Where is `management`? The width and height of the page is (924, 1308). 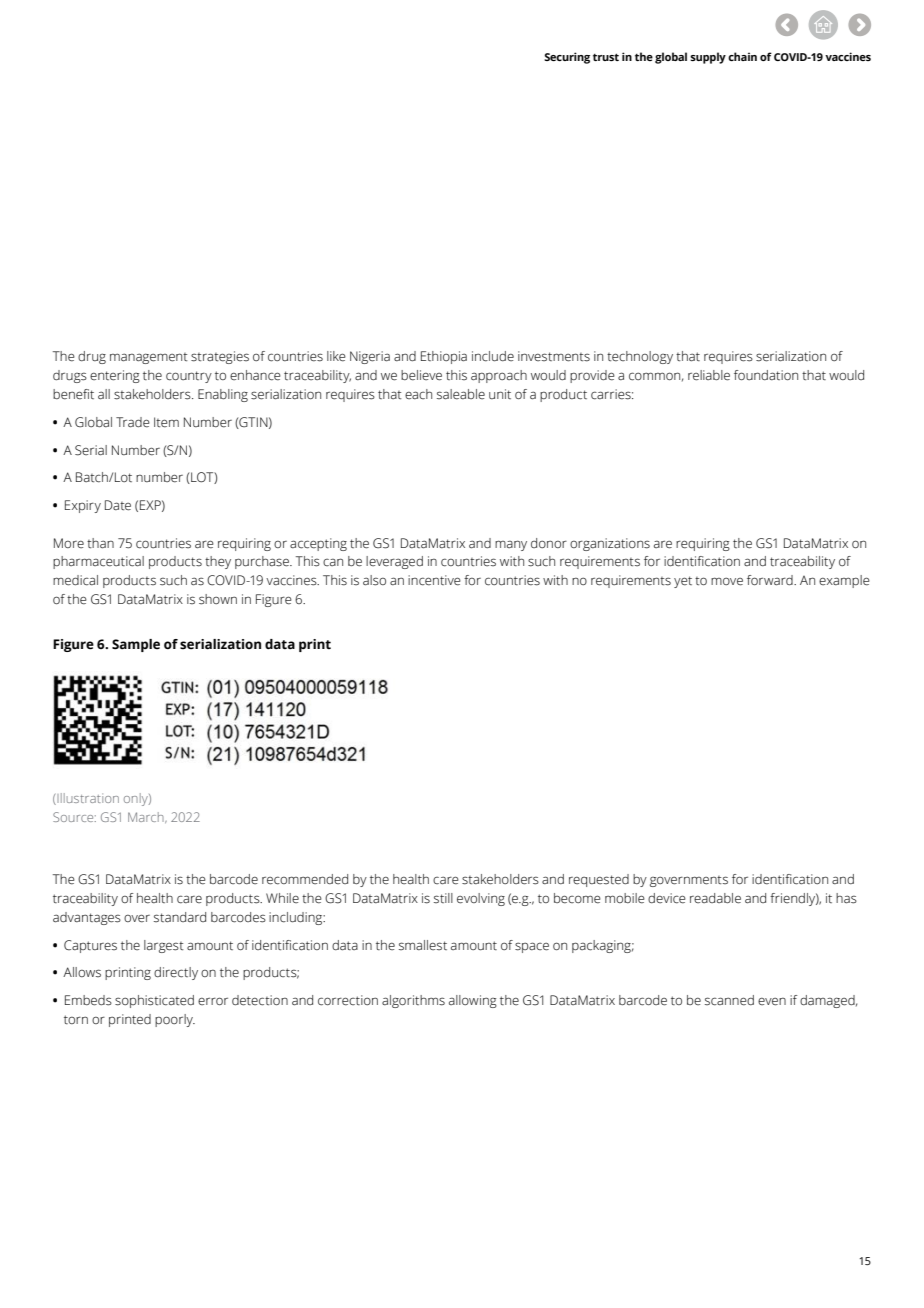
management is located at coordinates (149, 358).
